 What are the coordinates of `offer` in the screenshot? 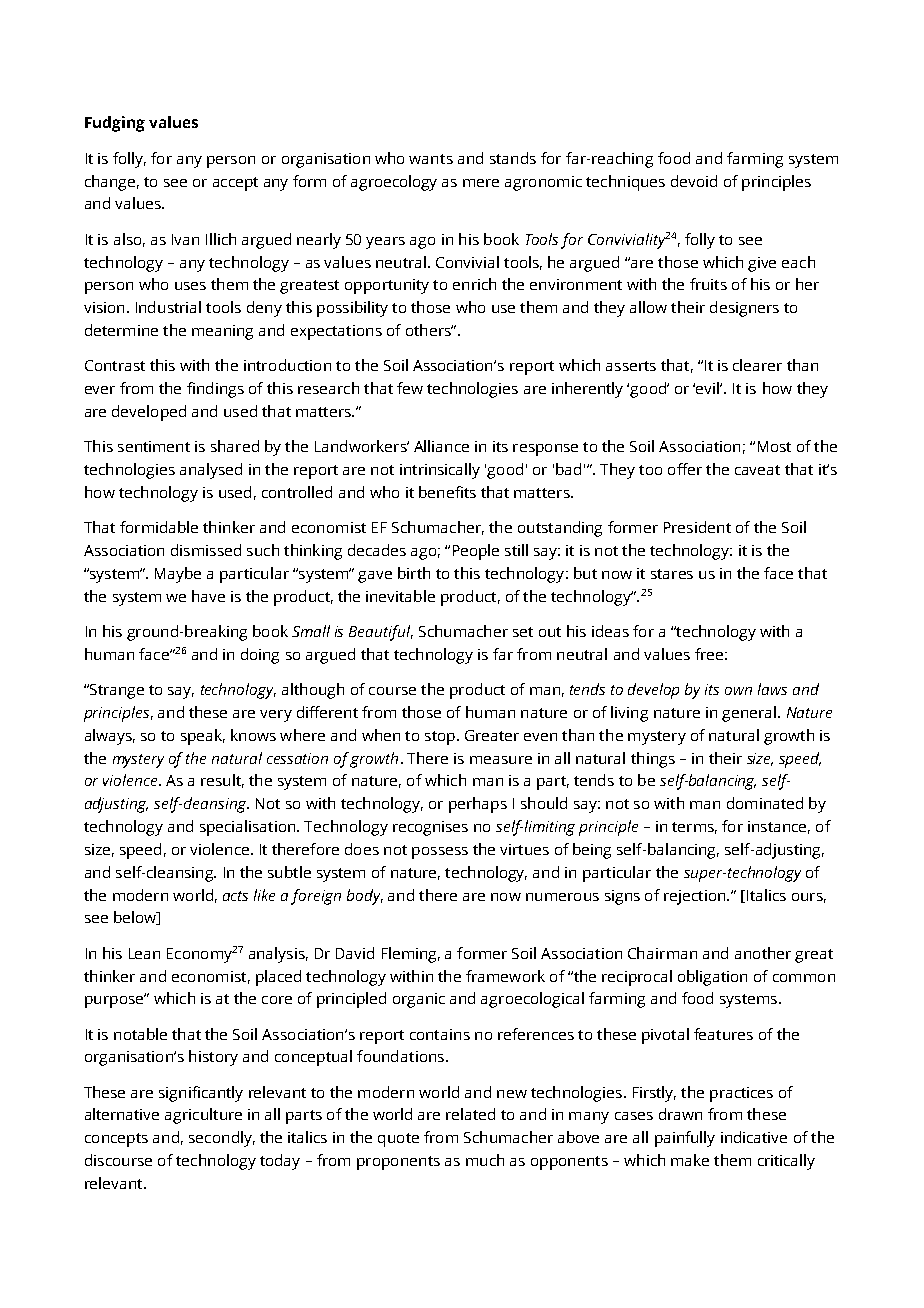 It's located at (685, 469).
